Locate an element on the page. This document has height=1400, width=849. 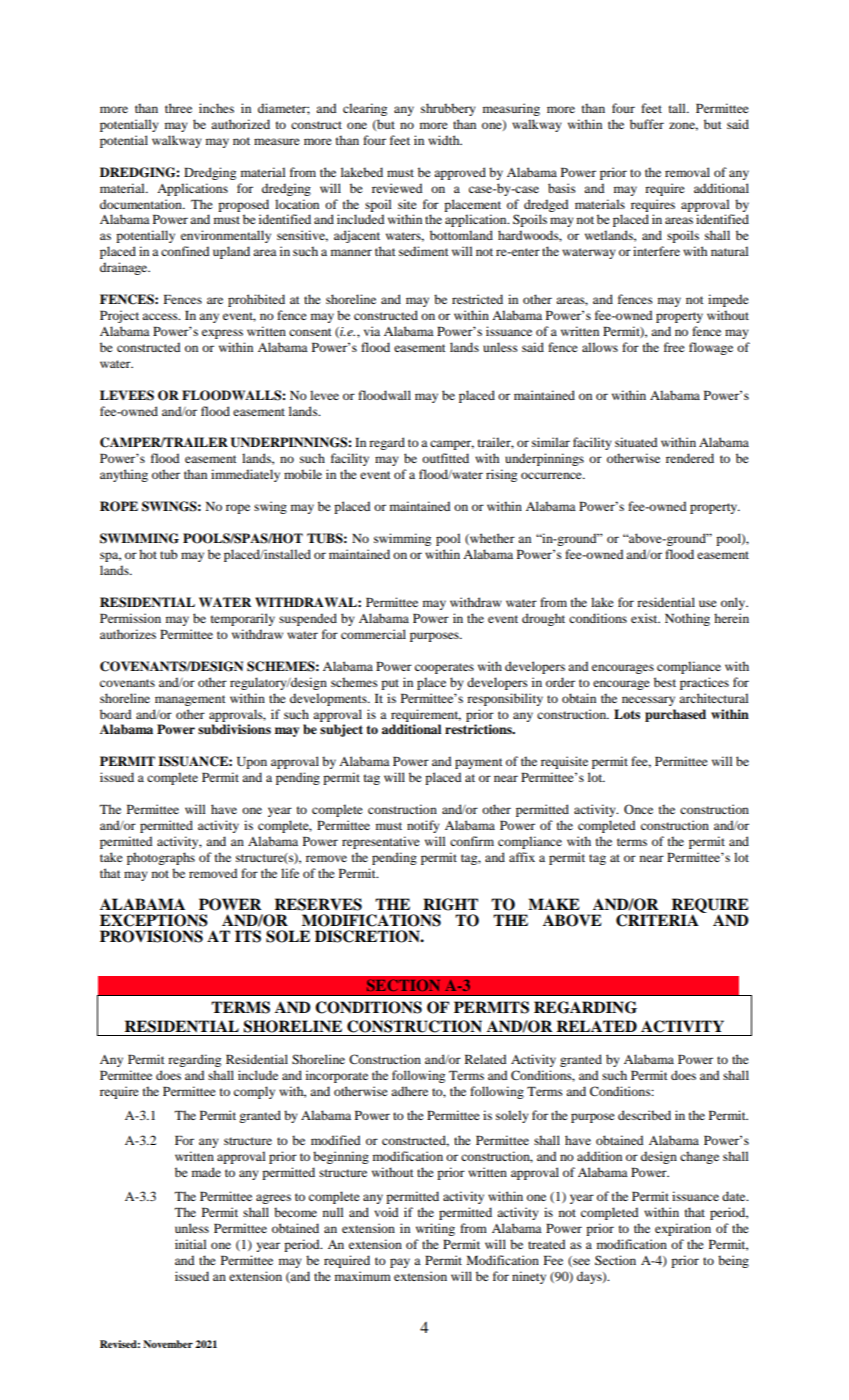
three is located at coordinates (178, 108).
